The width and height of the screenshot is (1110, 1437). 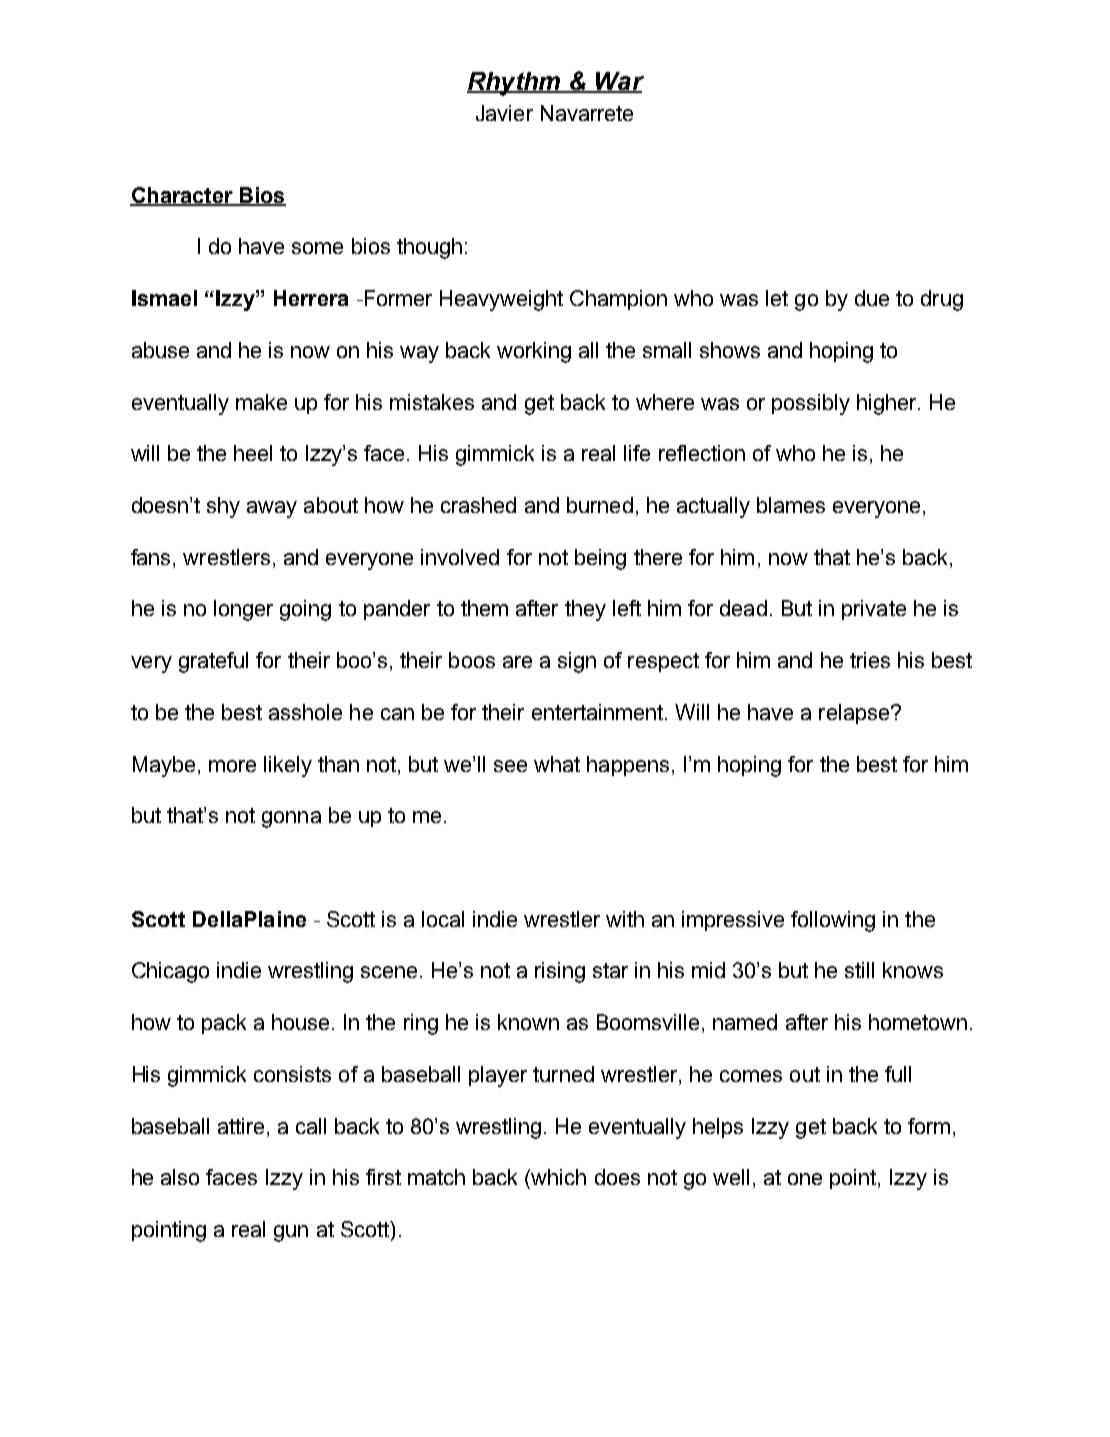 I want to click on War, so click(x=619, y=82).
